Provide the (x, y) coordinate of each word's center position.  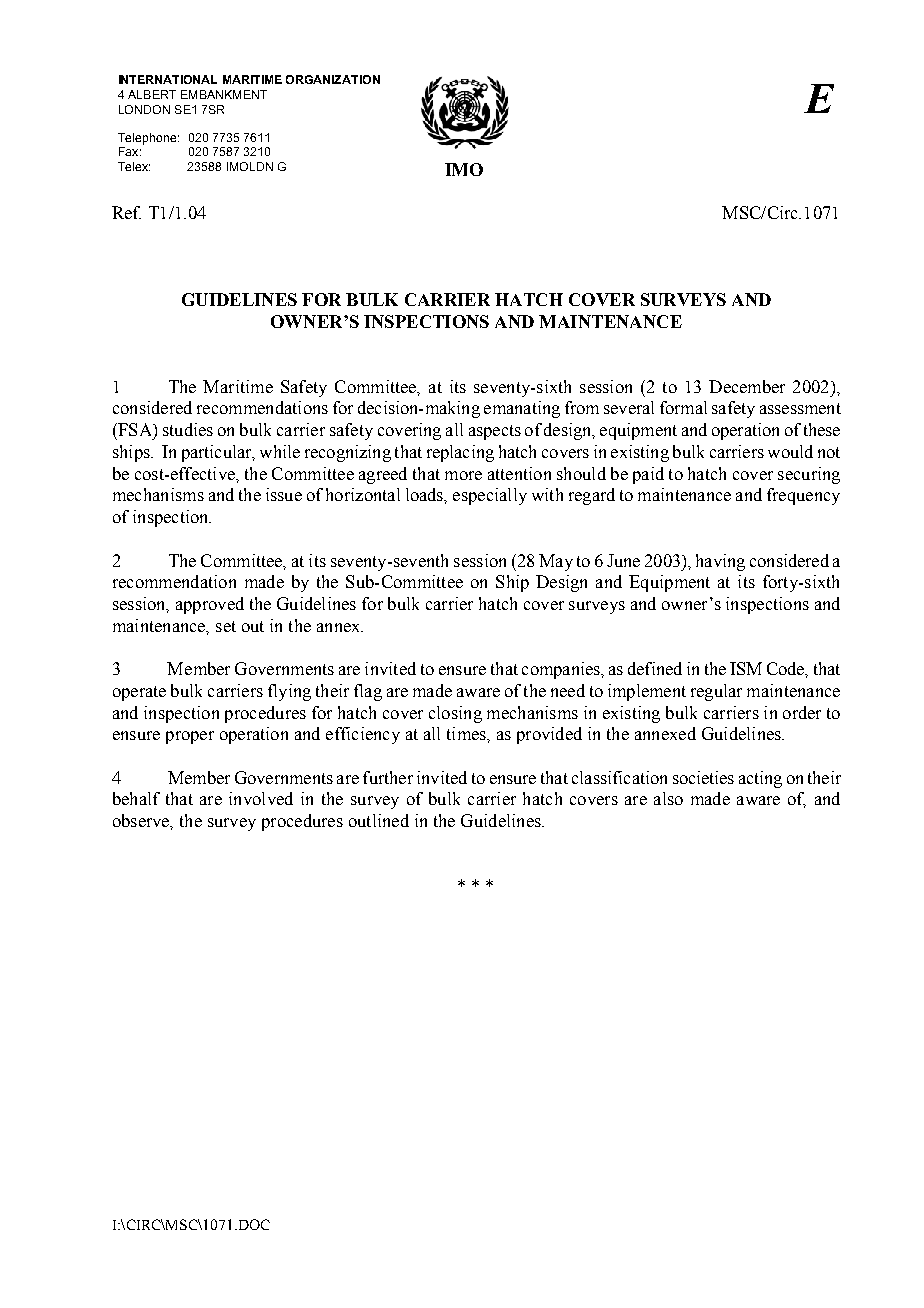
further (388, 777)
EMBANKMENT (224, 94)
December (747, 386)
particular (218, 453)
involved (261, 798)
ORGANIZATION (333, 79)
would (790, 451)
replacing (460, 453)
